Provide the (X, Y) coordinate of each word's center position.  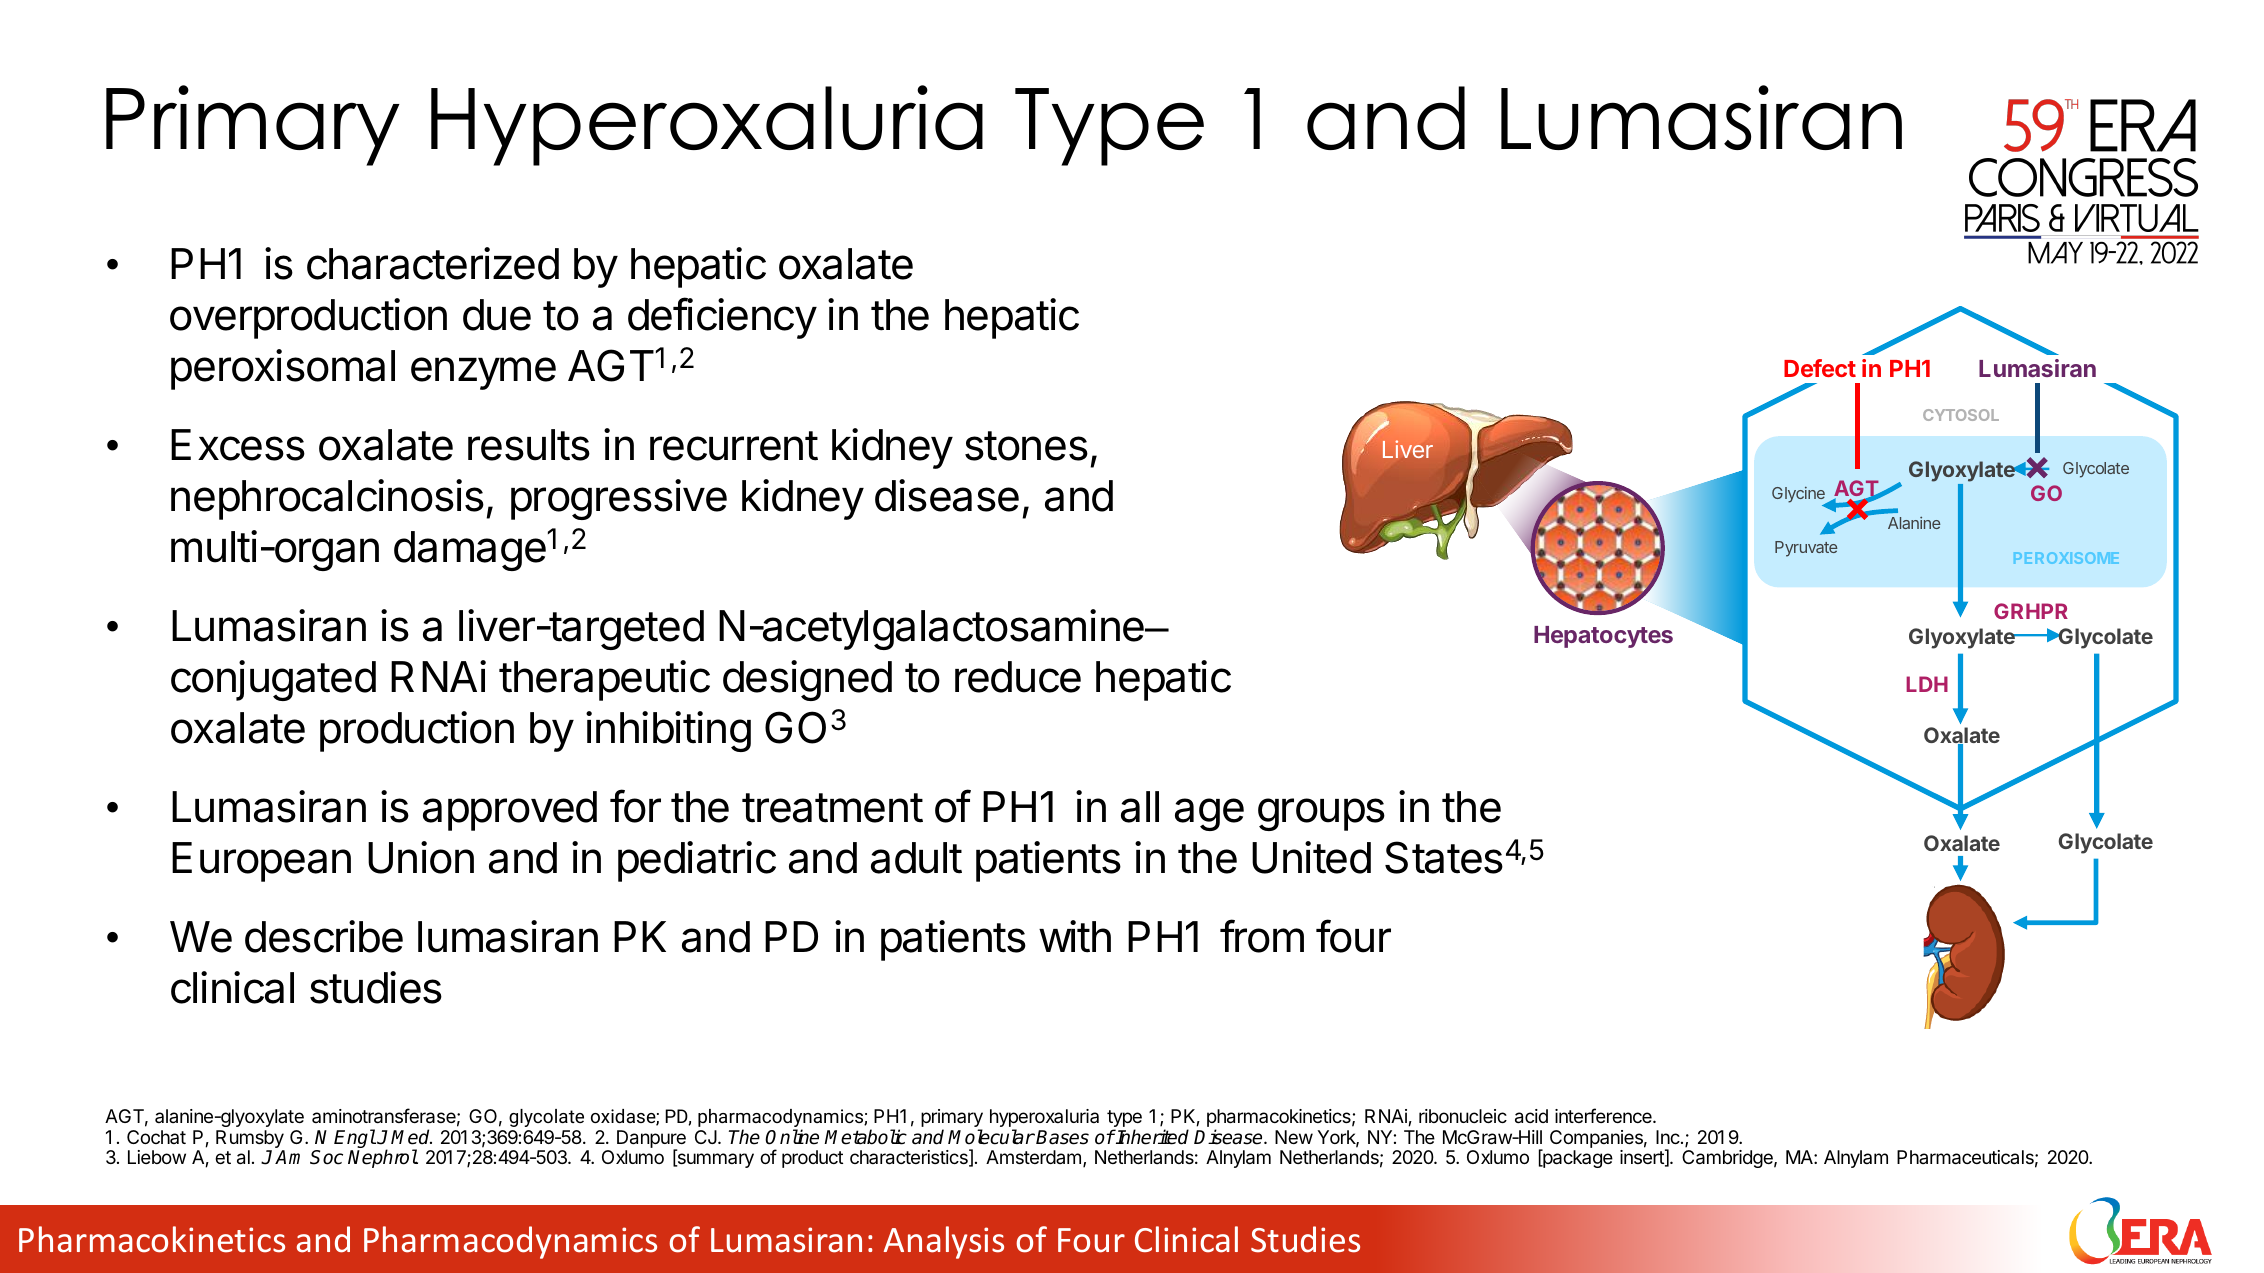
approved (510, 811)
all (1140, 807)
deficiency (722, 318)
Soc (326, 1157)
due (497, 315)
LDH (1927, 684)
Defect (1820, 368)
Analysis (944, 1242)
